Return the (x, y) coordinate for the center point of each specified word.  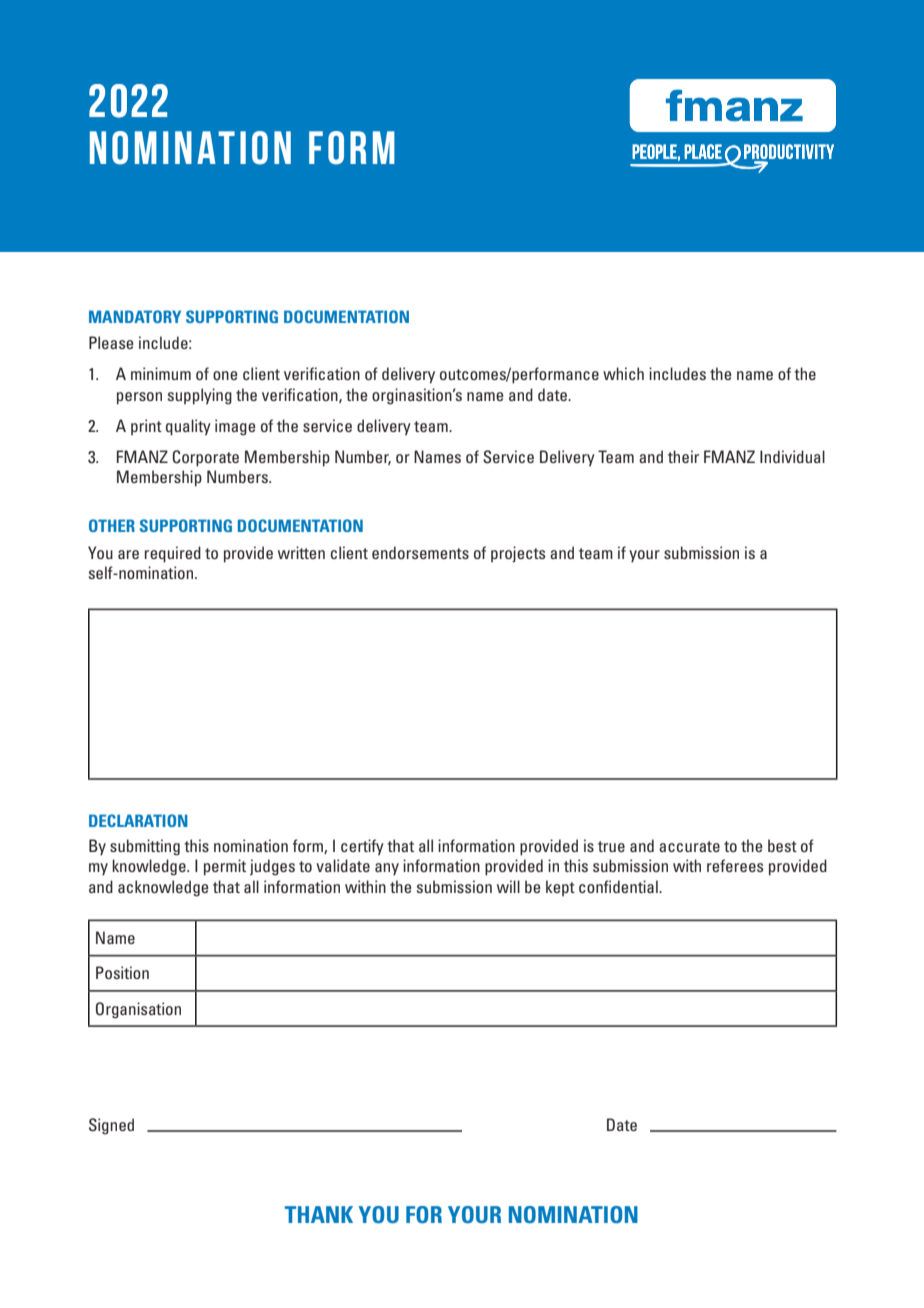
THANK (319, 1214)
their (683, 456)
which (623, 373)
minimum (161, 373)
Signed (111, 1126)
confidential (619, 886)
